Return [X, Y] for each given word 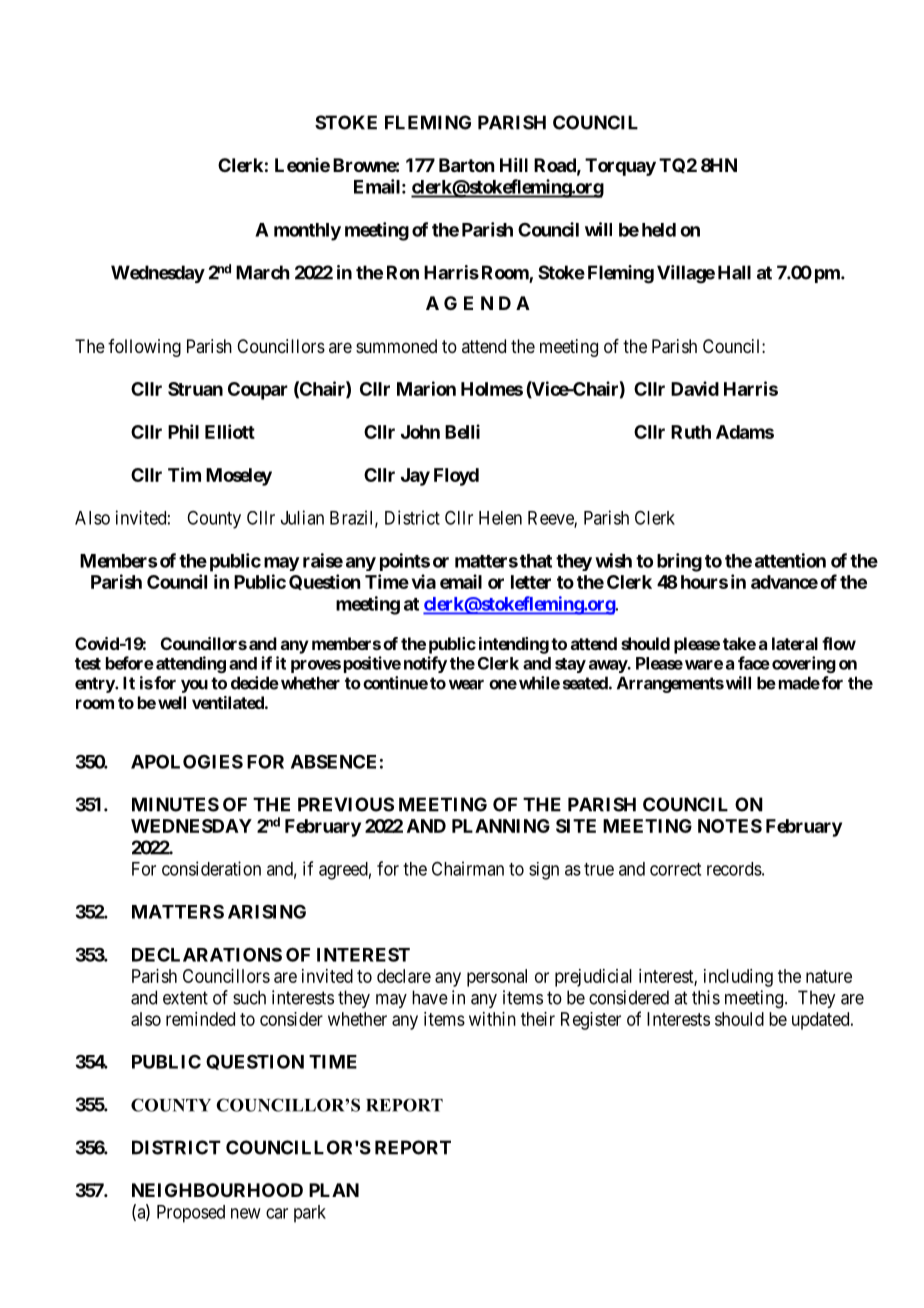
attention [790, 560]
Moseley [239, 477]
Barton [466, 165]
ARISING [267, 912]
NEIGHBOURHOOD [217, 1190]
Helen [500, 518]
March [262, 272]
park [310, 1214]
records [734, 869]
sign [544, 871]
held [659, 230]
